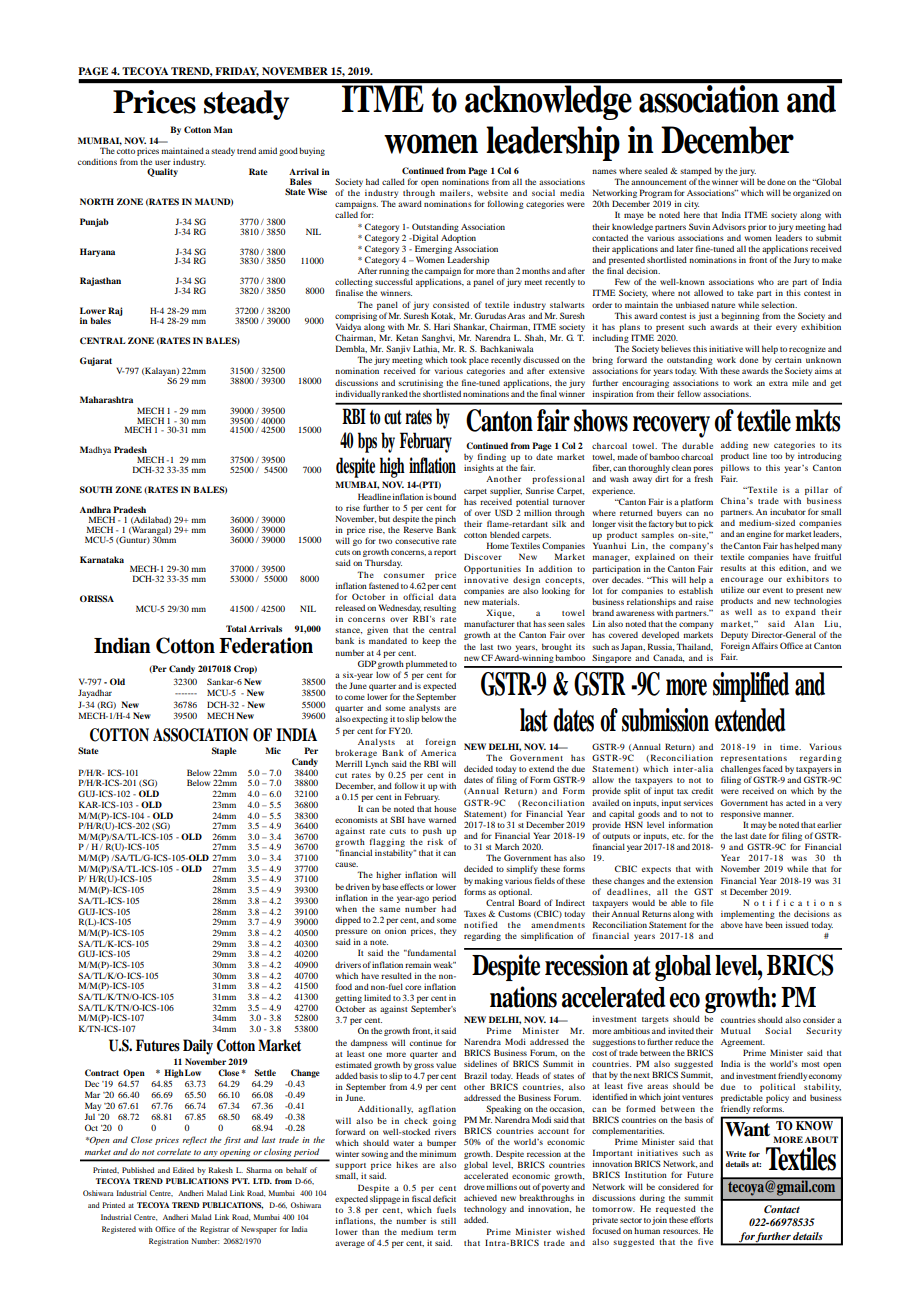  Describe the element at coordinates (427, 664) in the screenshot. I see `plummeted` at that location.
